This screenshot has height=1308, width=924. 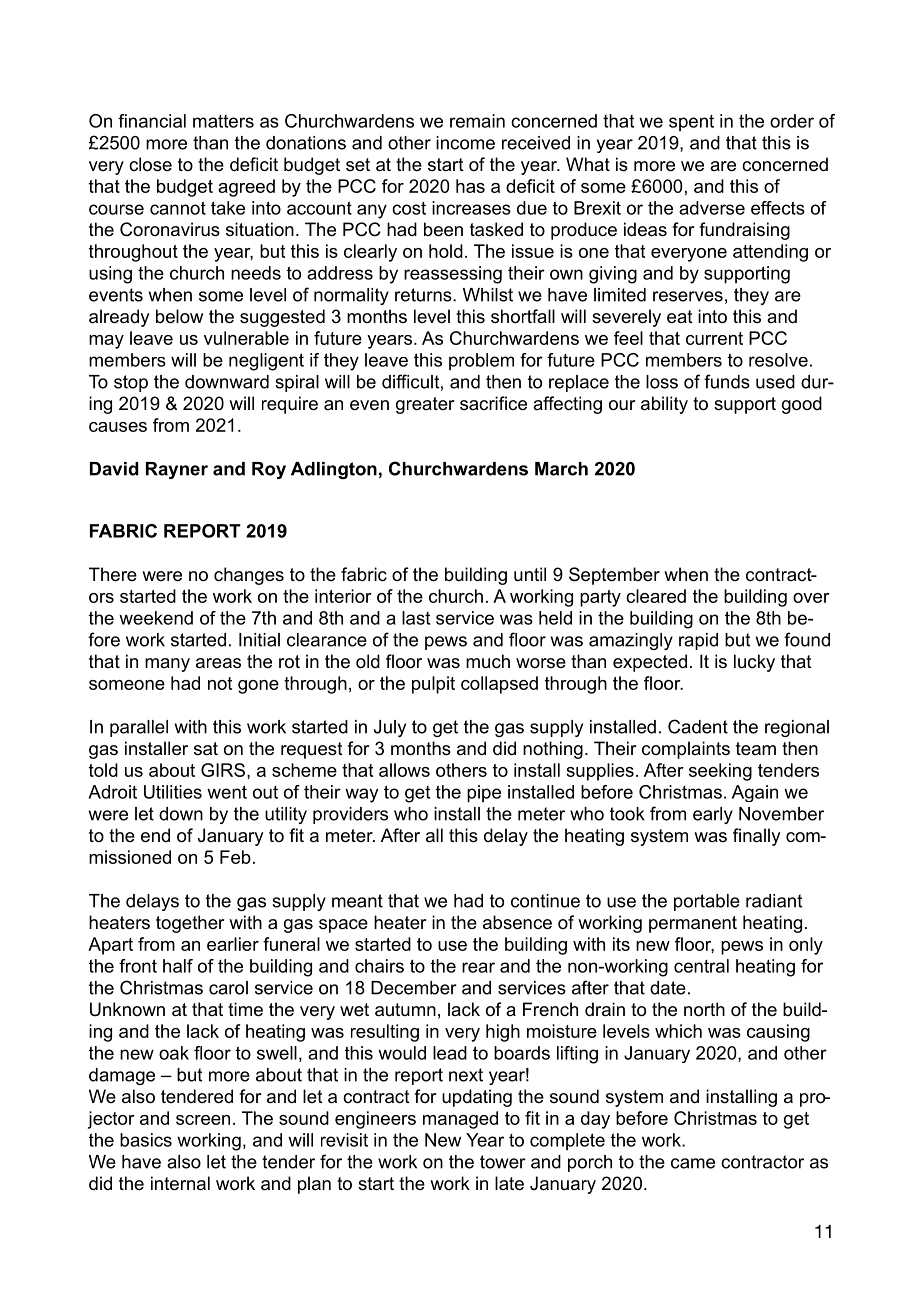 I want to click on half, so click(x=178, y=966).
